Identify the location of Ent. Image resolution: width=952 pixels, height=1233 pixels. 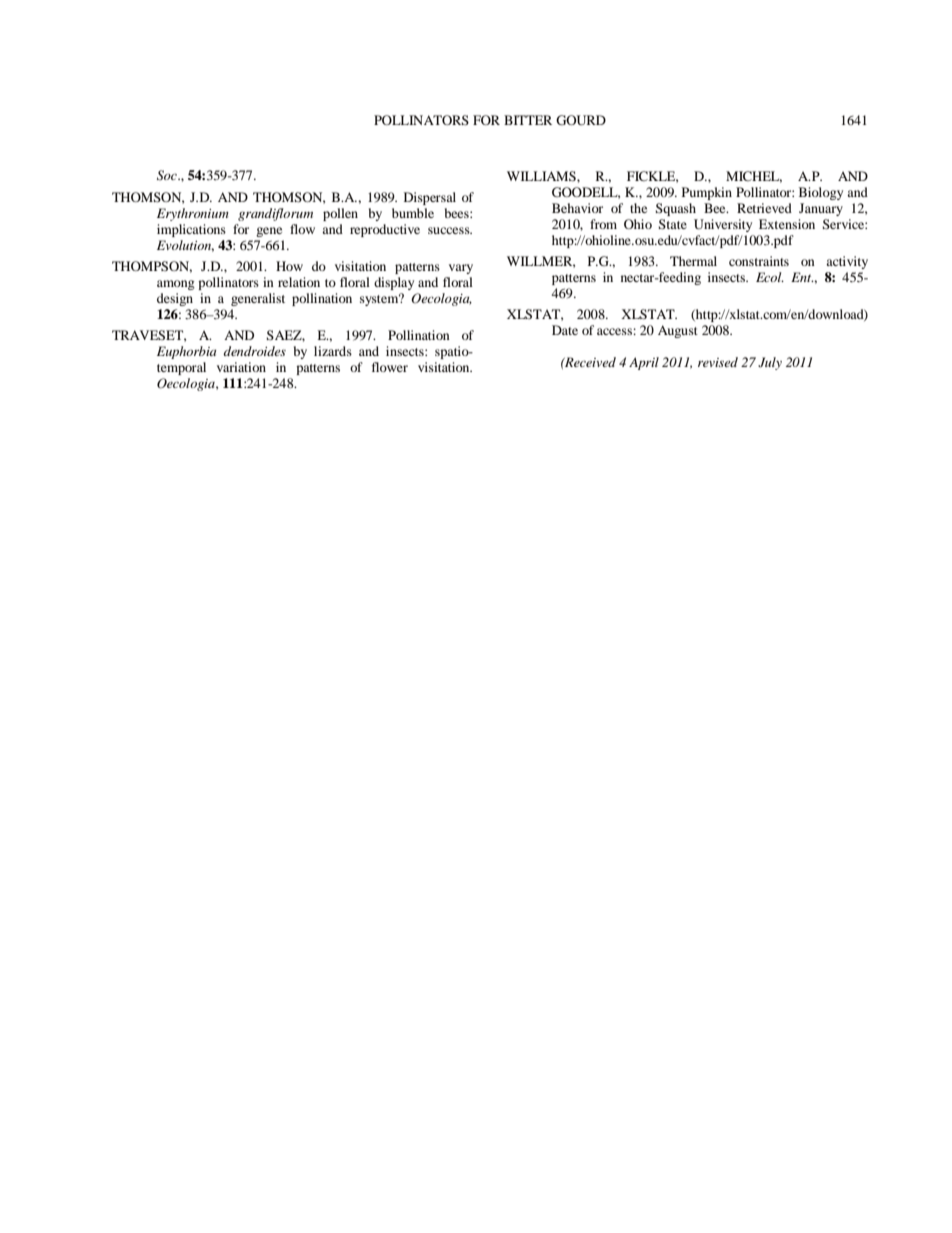
(802, 277).
